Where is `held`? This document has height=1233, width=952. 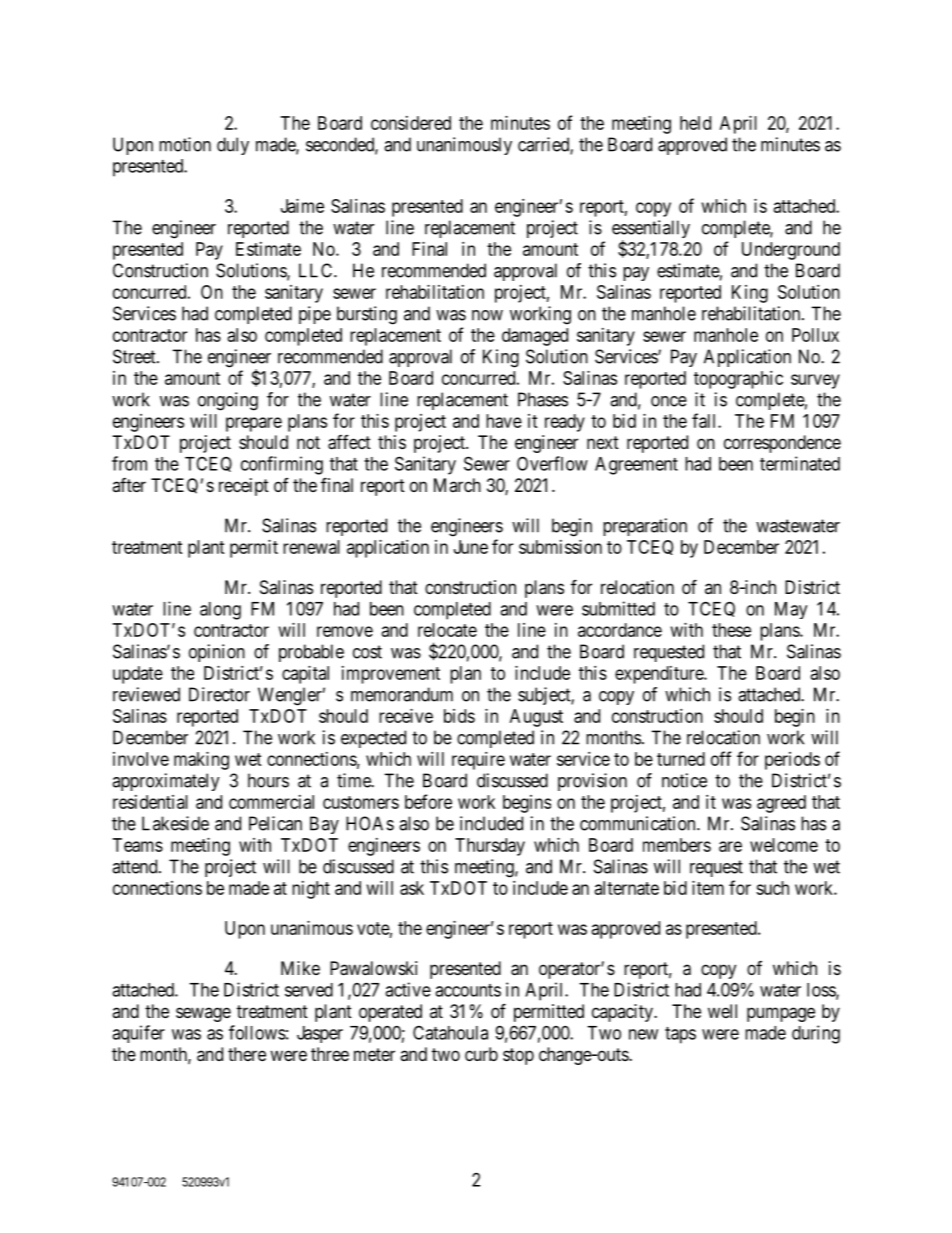 held is located at coordinates (695, 123).
